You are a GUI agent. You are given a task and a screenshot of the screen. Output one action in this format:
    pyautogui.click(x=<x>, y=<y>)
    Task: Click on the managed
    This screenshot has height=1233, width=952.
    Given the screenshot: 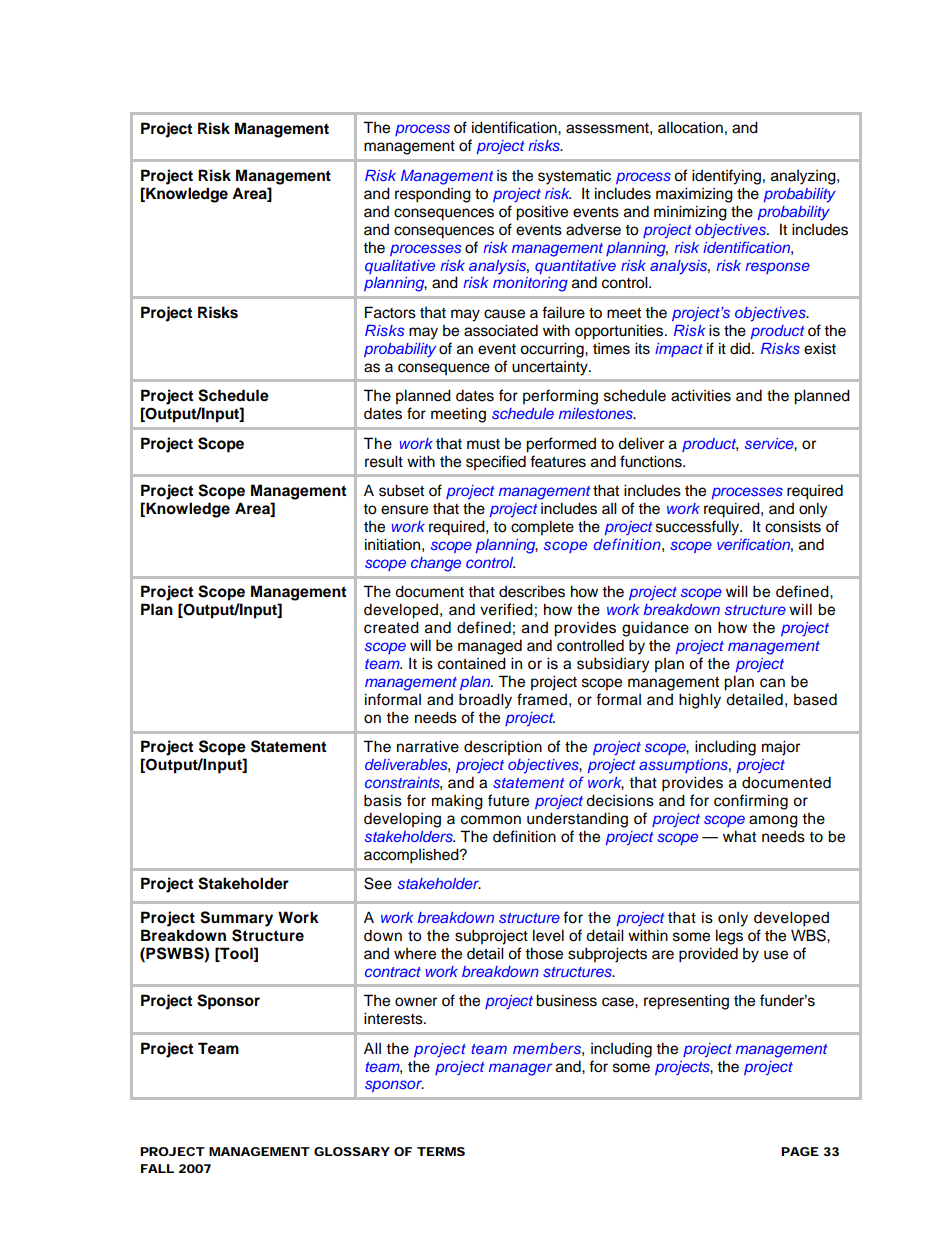 What is the action you would take?
    pyautogui.click(x=490, y=647)
